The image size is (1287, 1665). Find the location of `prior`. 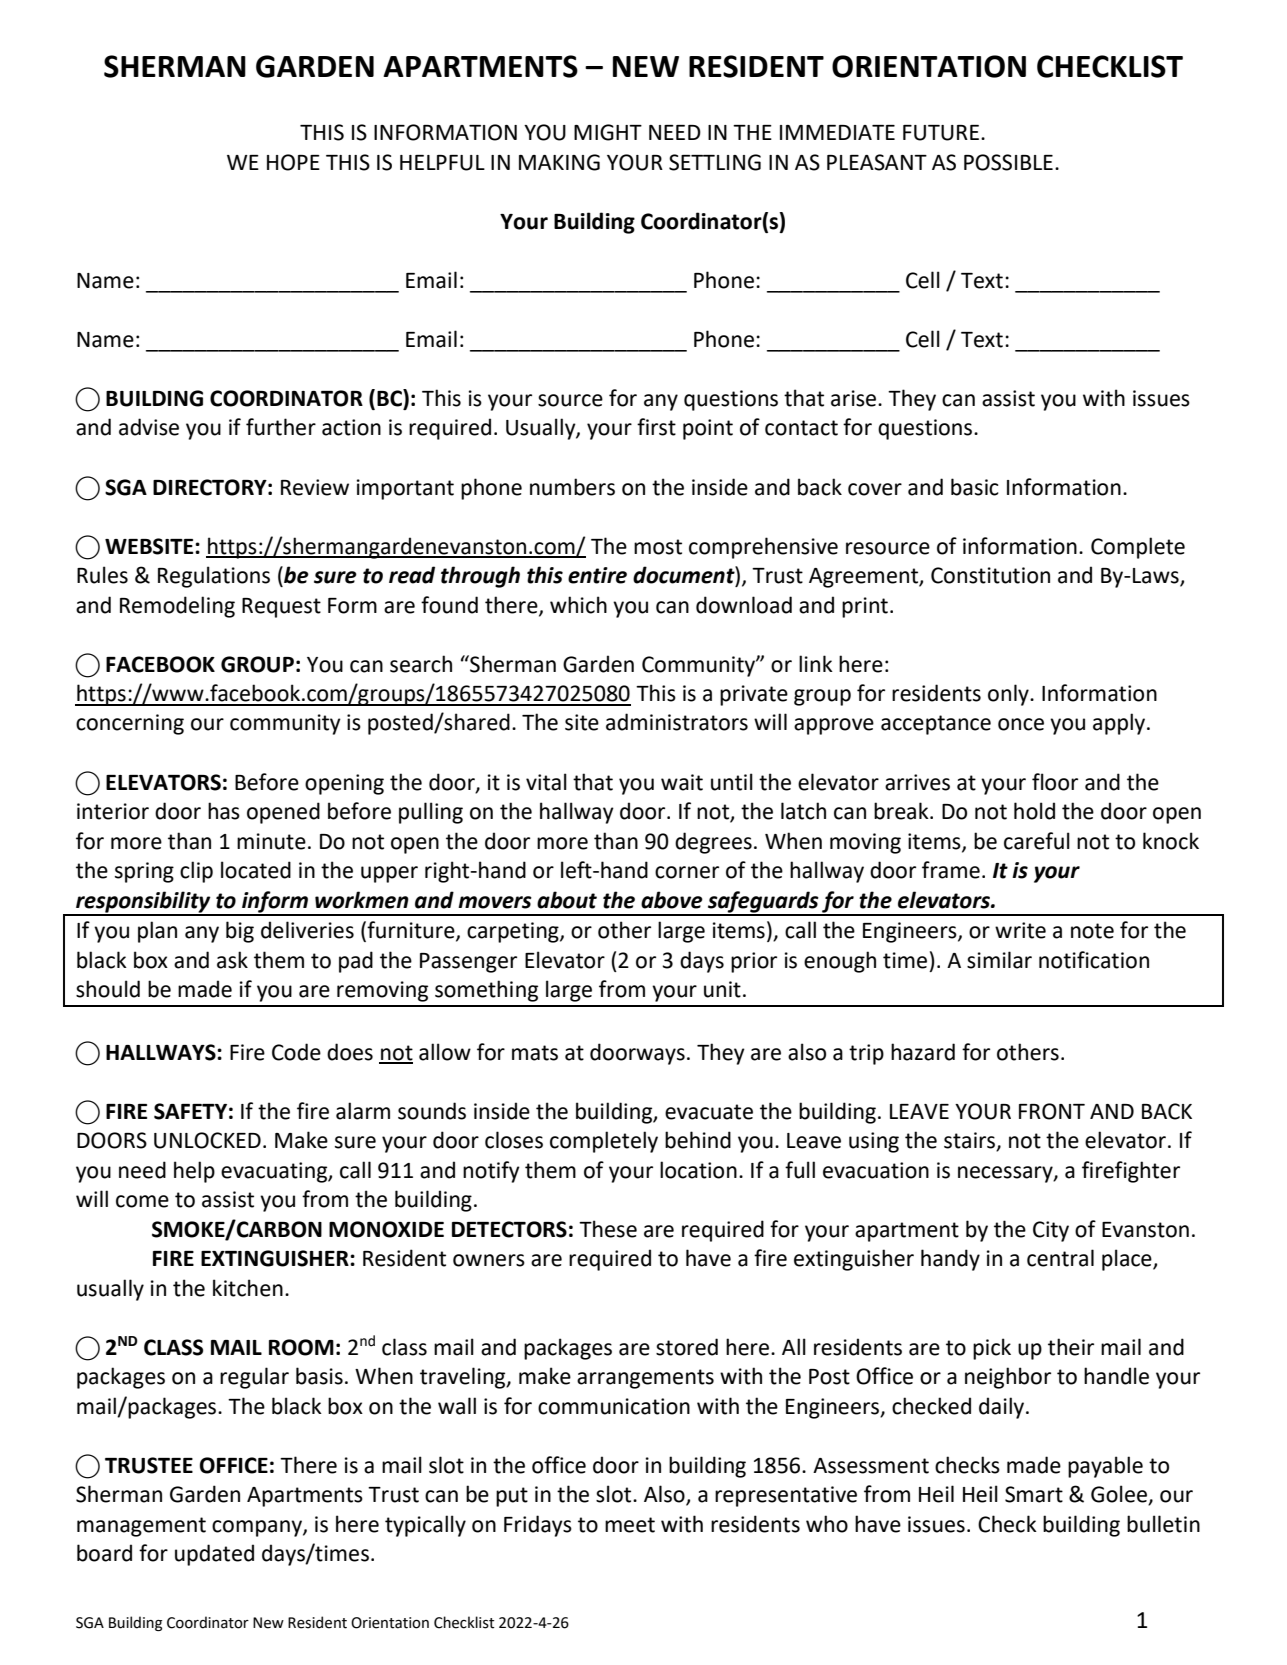

prior is located at coordinates (754, 962).
